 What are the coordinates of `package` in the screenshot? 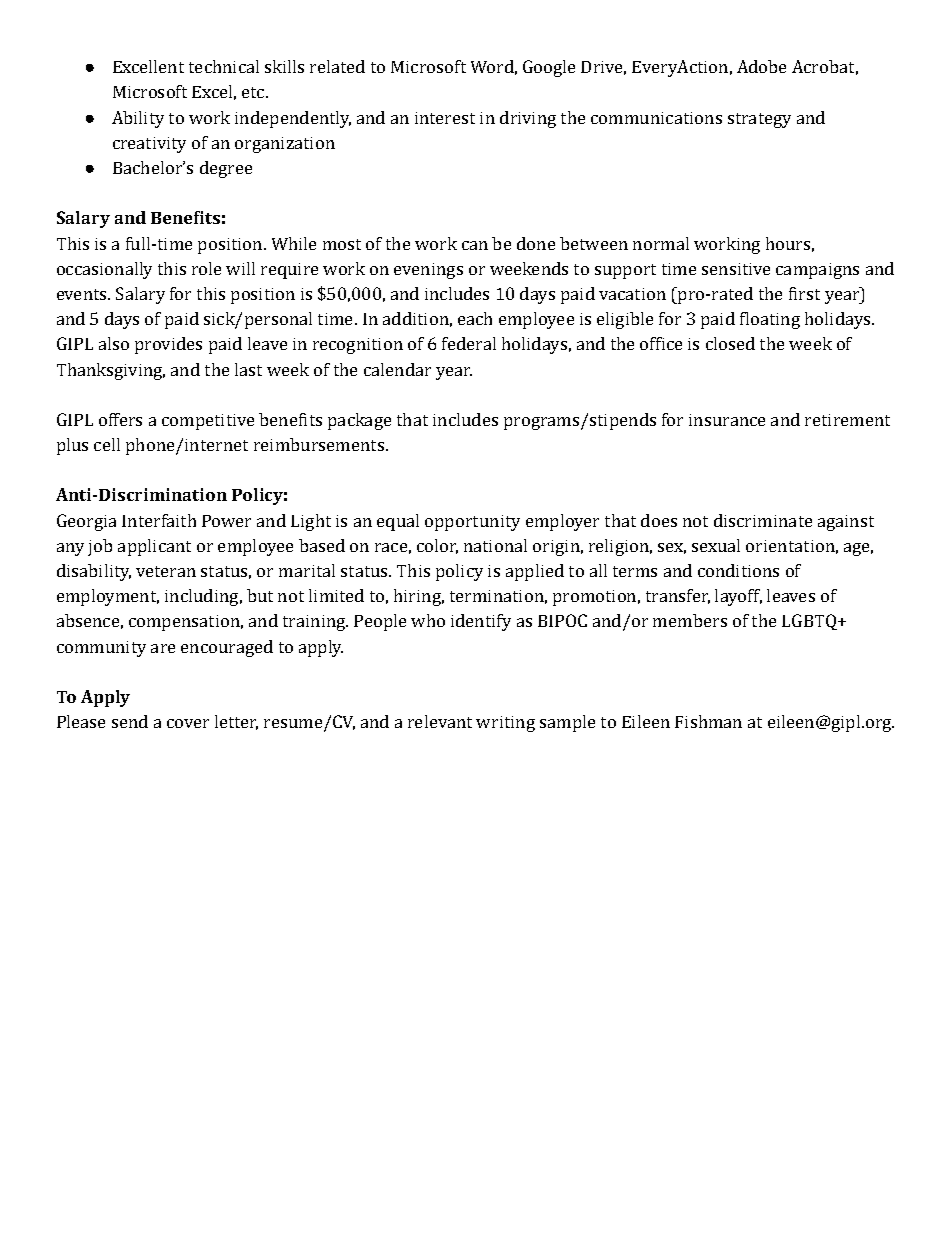 It's located at (359, 421).
